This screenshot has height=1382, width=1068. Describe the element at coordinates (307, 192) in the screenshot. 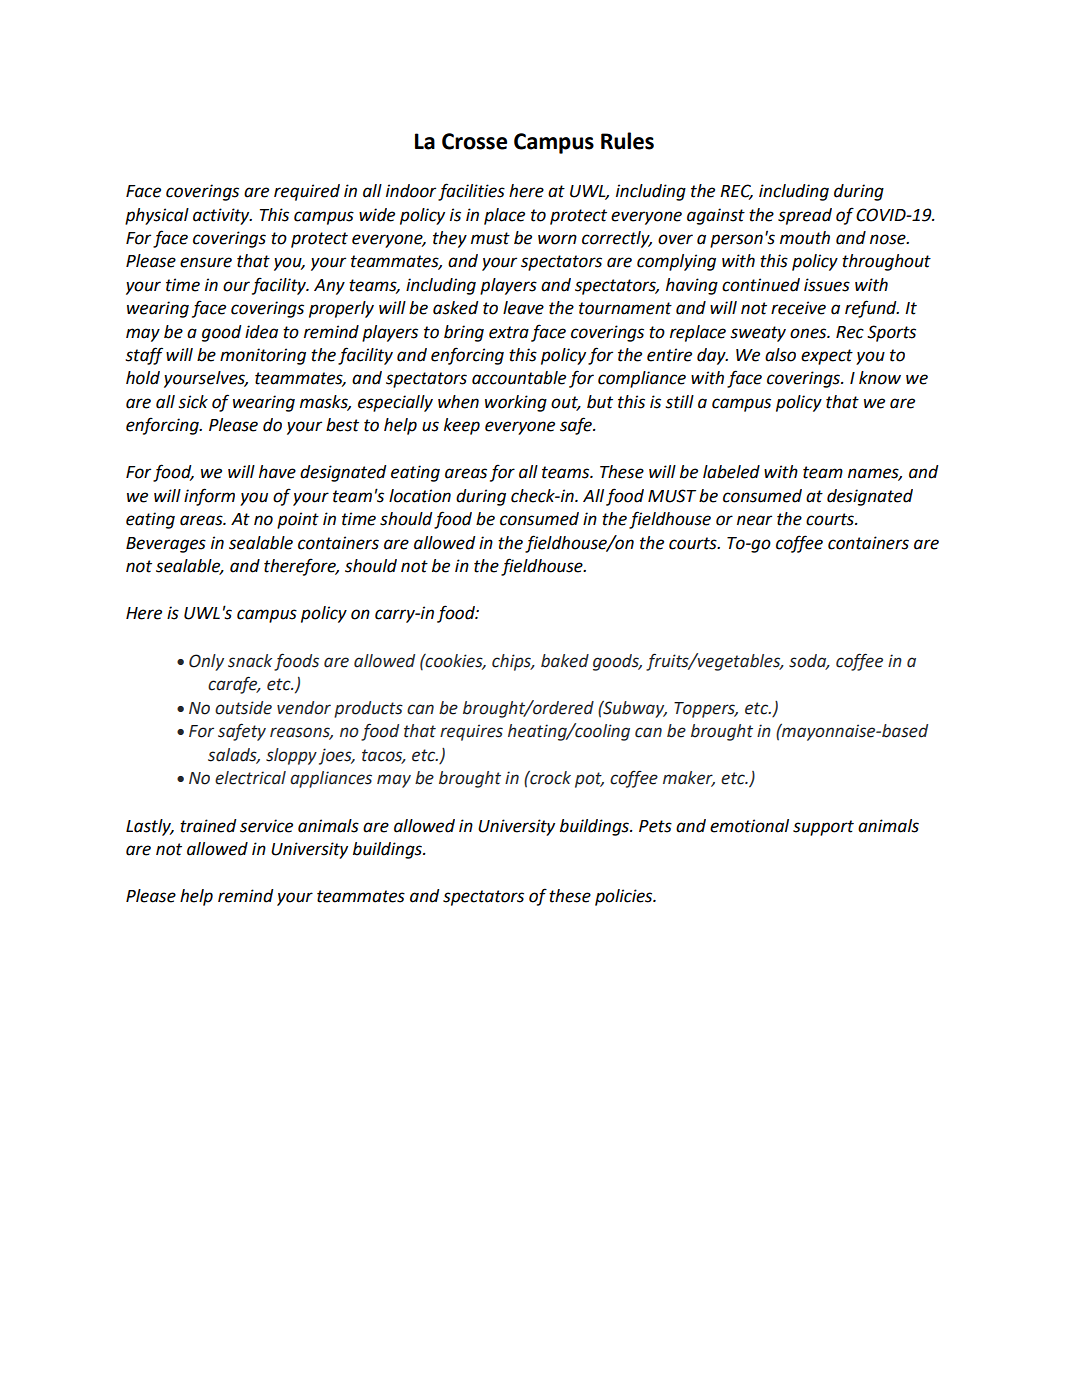

I see `required` at that location.
